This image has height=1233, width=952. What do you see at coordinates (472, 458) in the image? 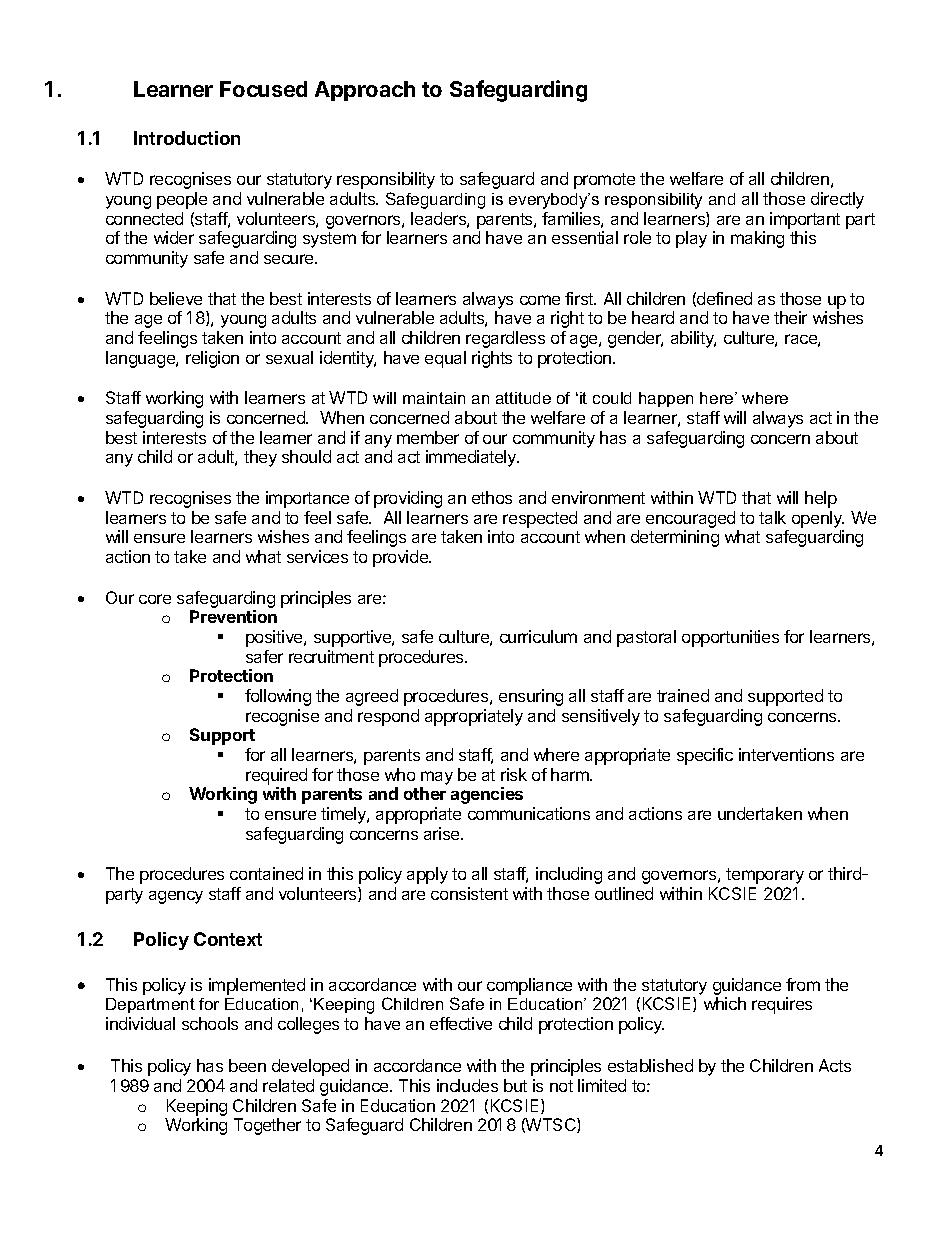
I see `immediately` at bounding box center [472, 458].
